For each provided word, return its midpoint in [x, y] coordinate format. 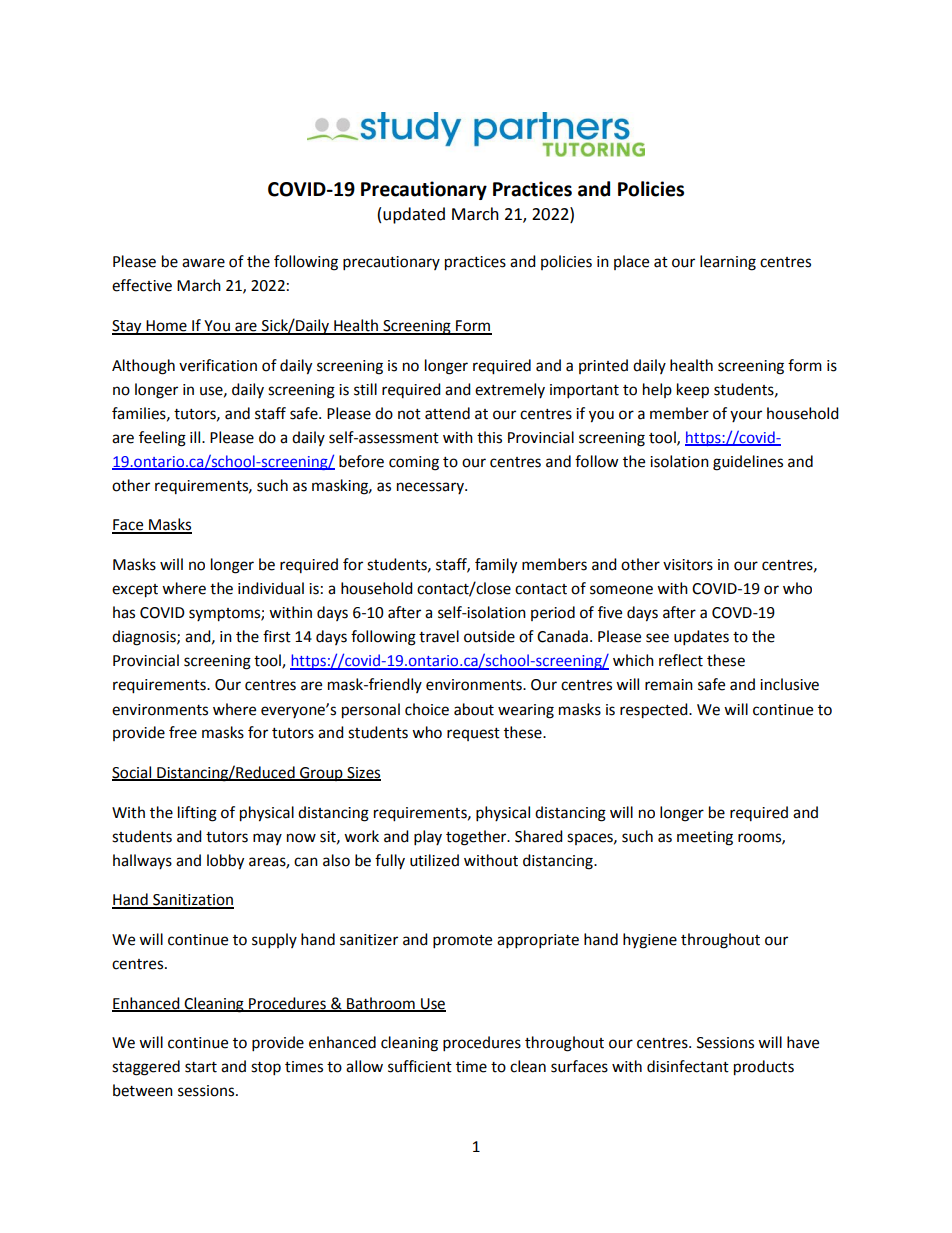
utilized [434, 860]
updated [414, 215]
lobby [225, 862]
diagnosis [145, 638]
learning [728, 263]
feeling [162, 439]
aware [203, 263]
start [201, 1067]
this [489, 437]
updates [701, 638]
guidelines [748, 463]
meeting [705, 838]
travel [439, 636]
